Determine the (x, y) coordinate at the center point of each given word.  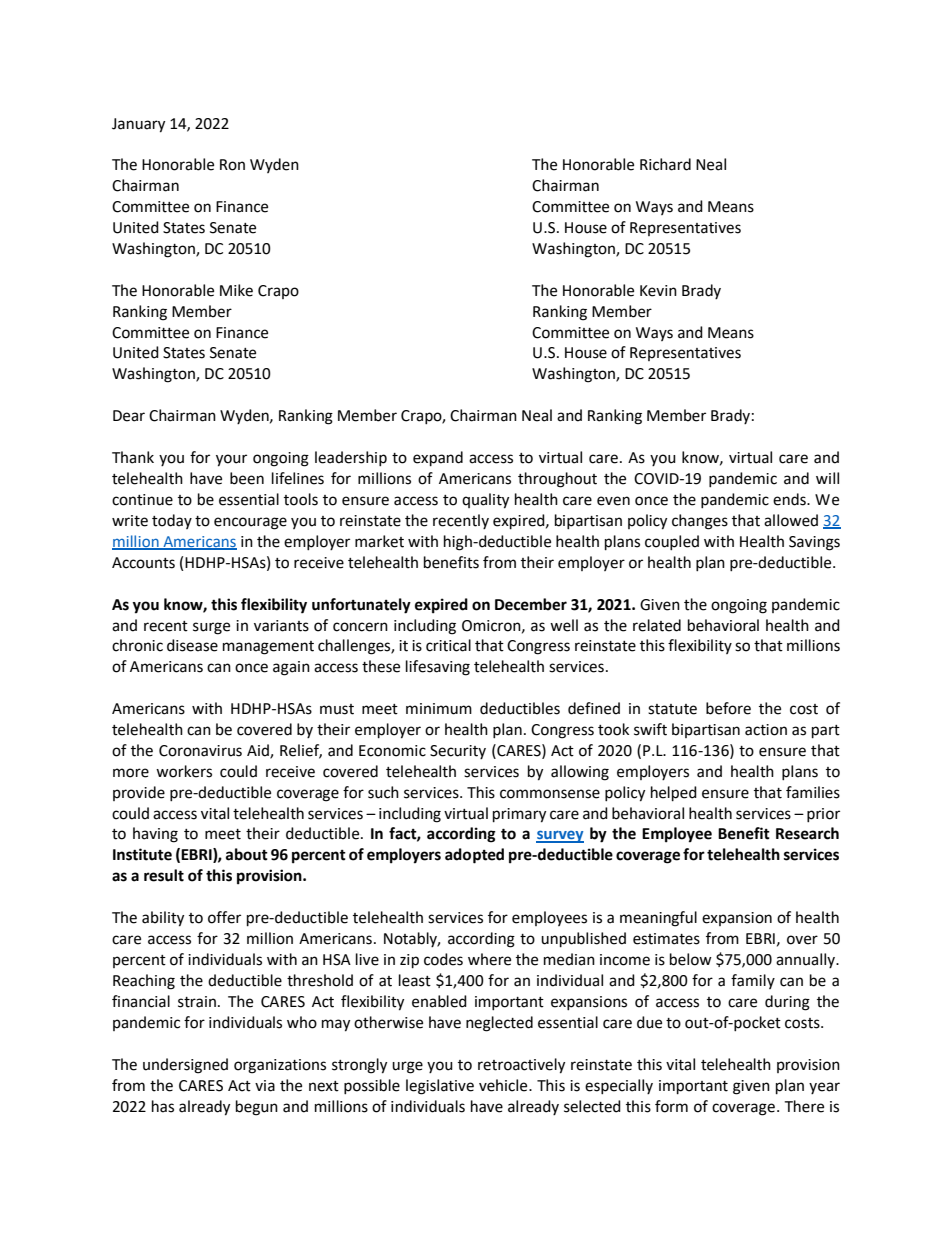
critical (448, 645)
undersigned (185, 1066)
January (138, 125)
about (247, 854)
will (827, 478)
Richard (665, 164)
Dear (129, 416)
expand (438, 459)
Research (807, 833)
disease (192, 645)
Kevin (658, 291)
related (657, 625)
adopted (474, 856)
